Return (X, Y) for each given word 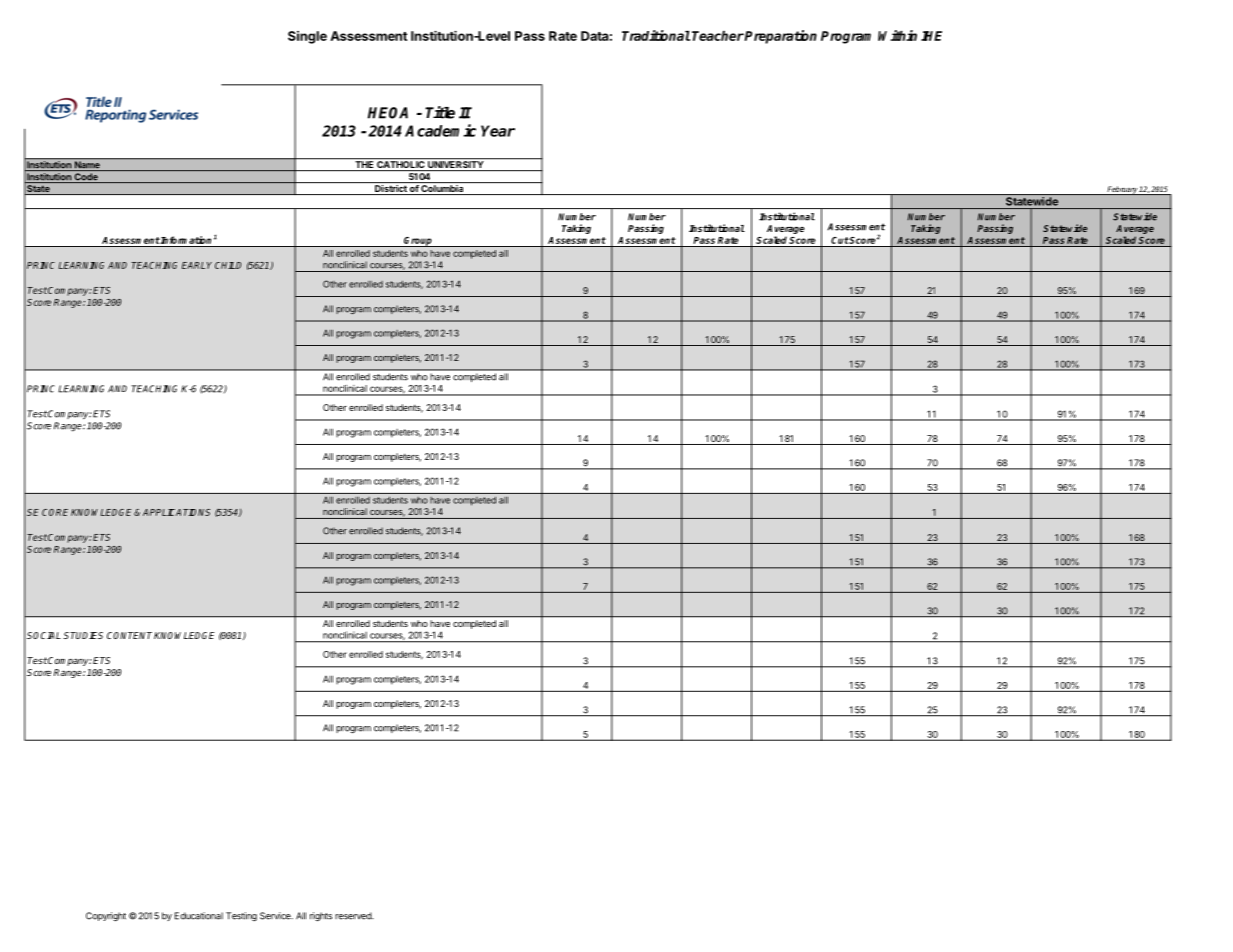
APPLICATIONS (176, 512)
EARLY (197, 265)
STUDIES (83, 635)
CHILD (228, 265)
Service (276, 916)
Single (307, 37)
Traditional (656, 35)
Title (440, 112)
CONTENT (129, 635)
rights (321, 917)
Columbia (442, 190)
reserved (354, 916)
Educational (199, 916)
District (391, 190)
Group (418, 242)
